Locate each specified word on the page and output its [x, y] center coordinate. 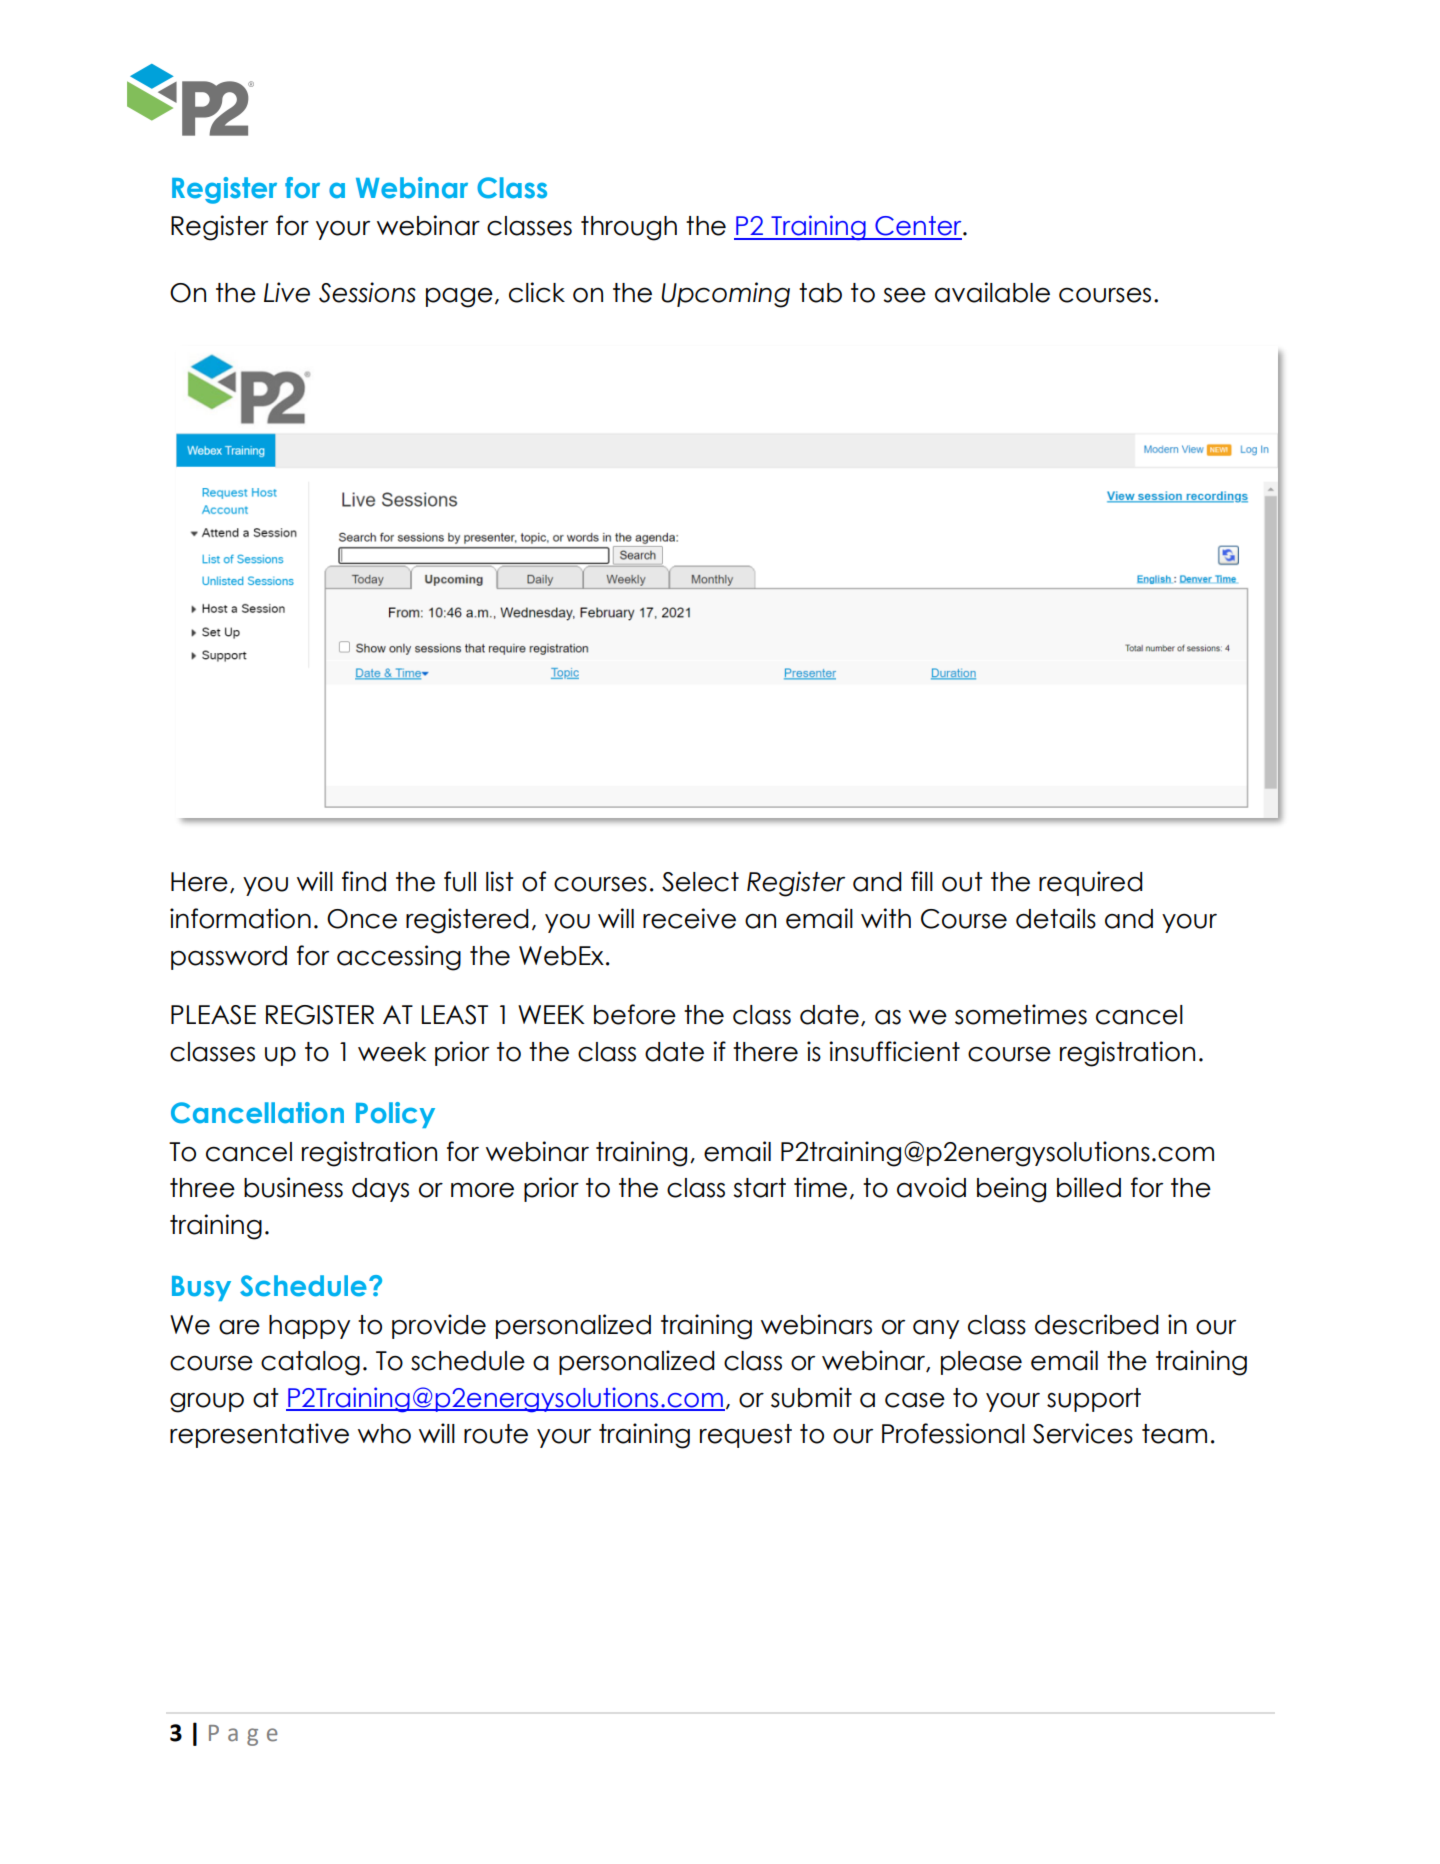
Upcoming [725, 295]
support [1094, 1400]
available [992, 292]
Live [287, 292]
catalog [310, 1363]
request [746, 1436]
